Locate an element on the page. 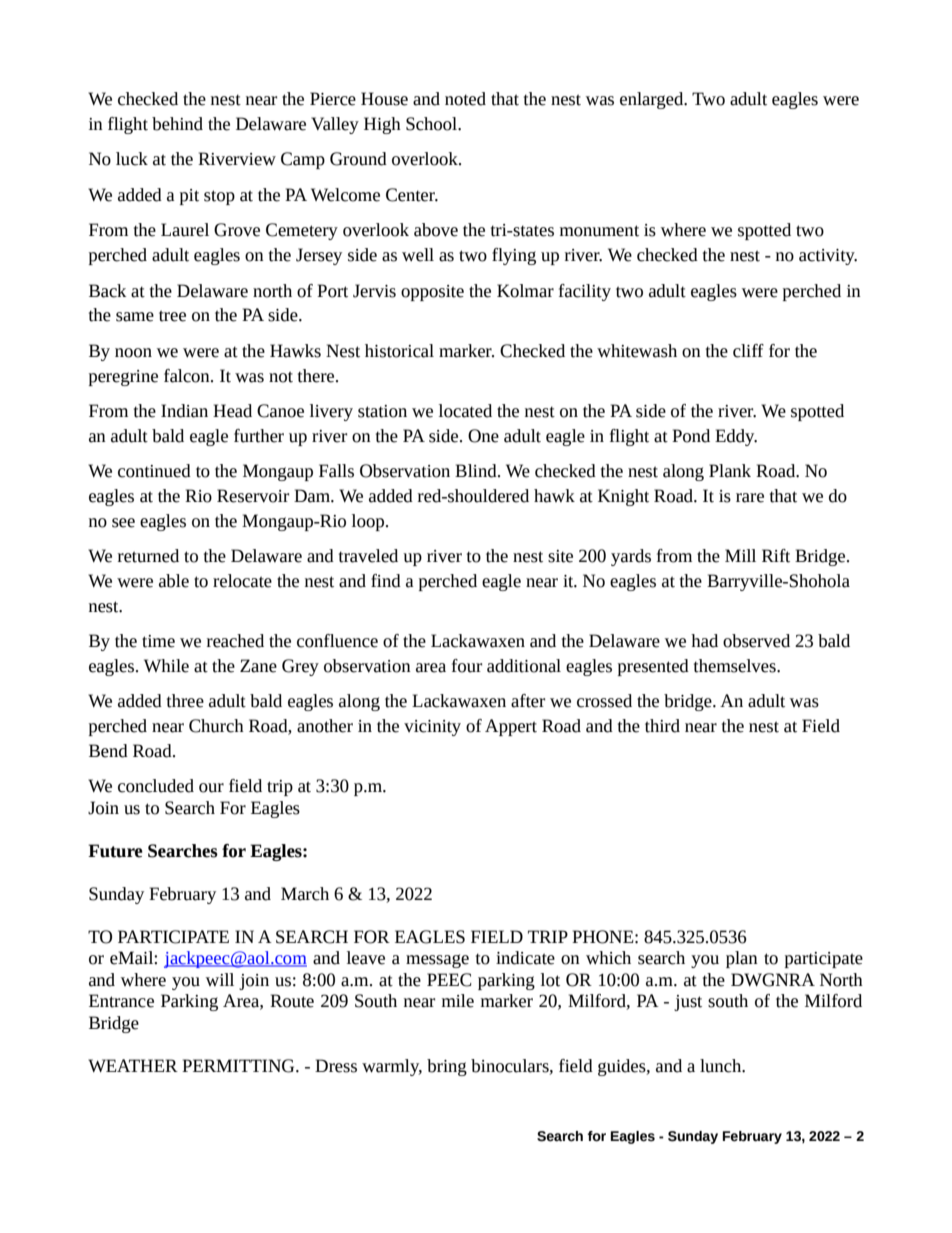  Church is located at coordinates (216, 726).
